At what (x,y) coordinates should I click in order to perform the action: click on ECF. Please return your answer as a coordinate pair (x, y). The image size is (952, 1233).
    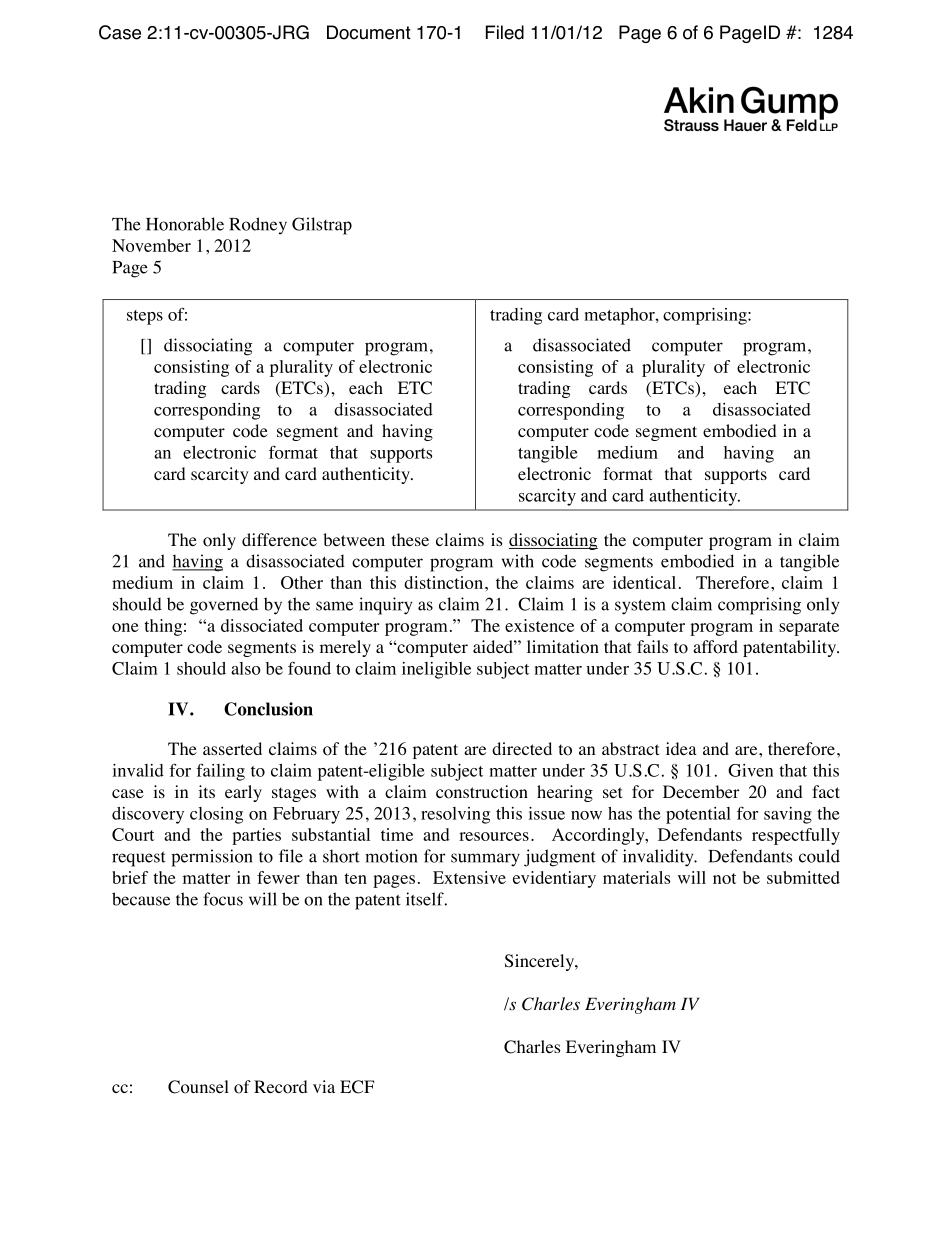
    Looking at the image, I should click on (357, 1087).
